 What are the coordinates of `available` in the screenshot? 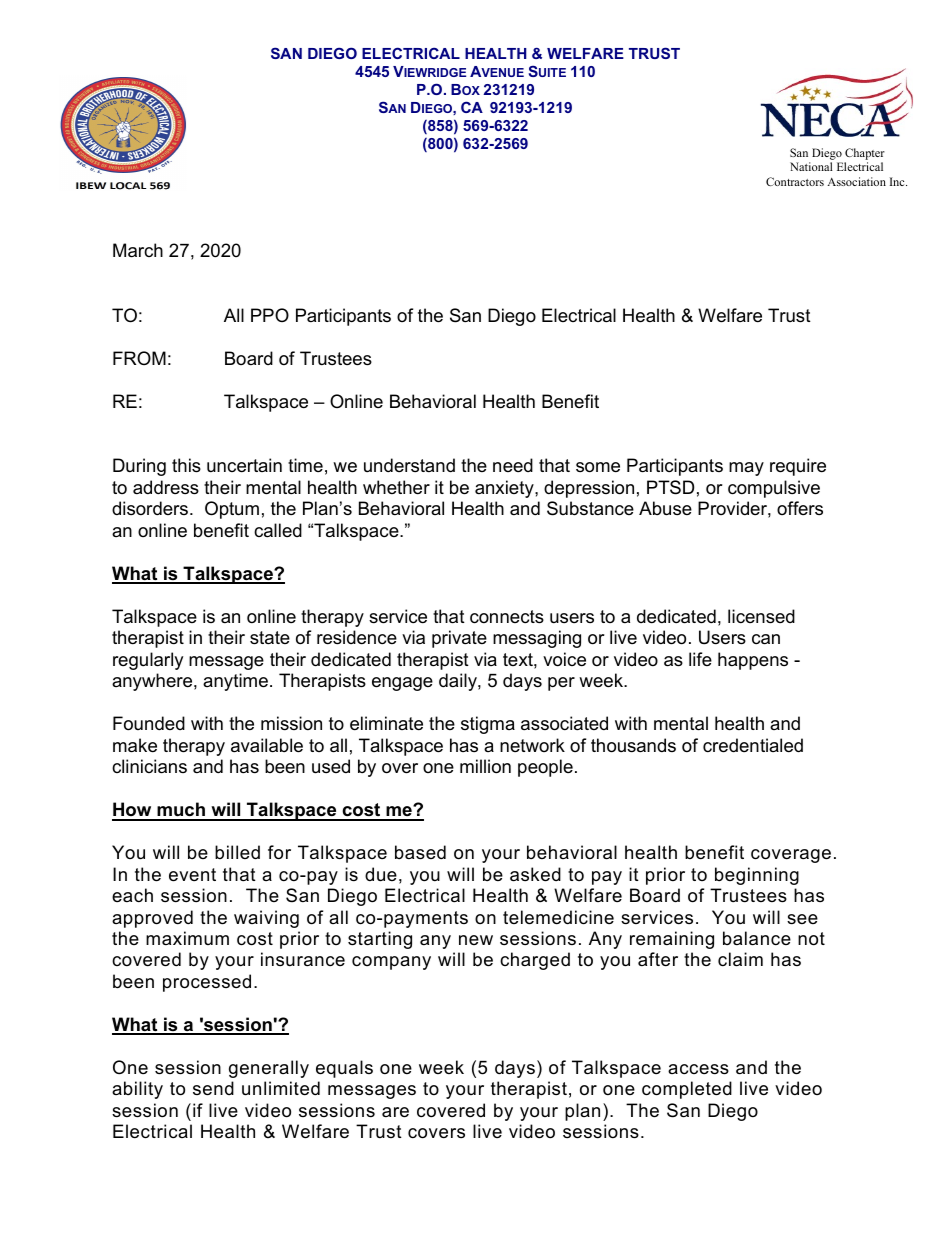 It's located at (267, 745).
